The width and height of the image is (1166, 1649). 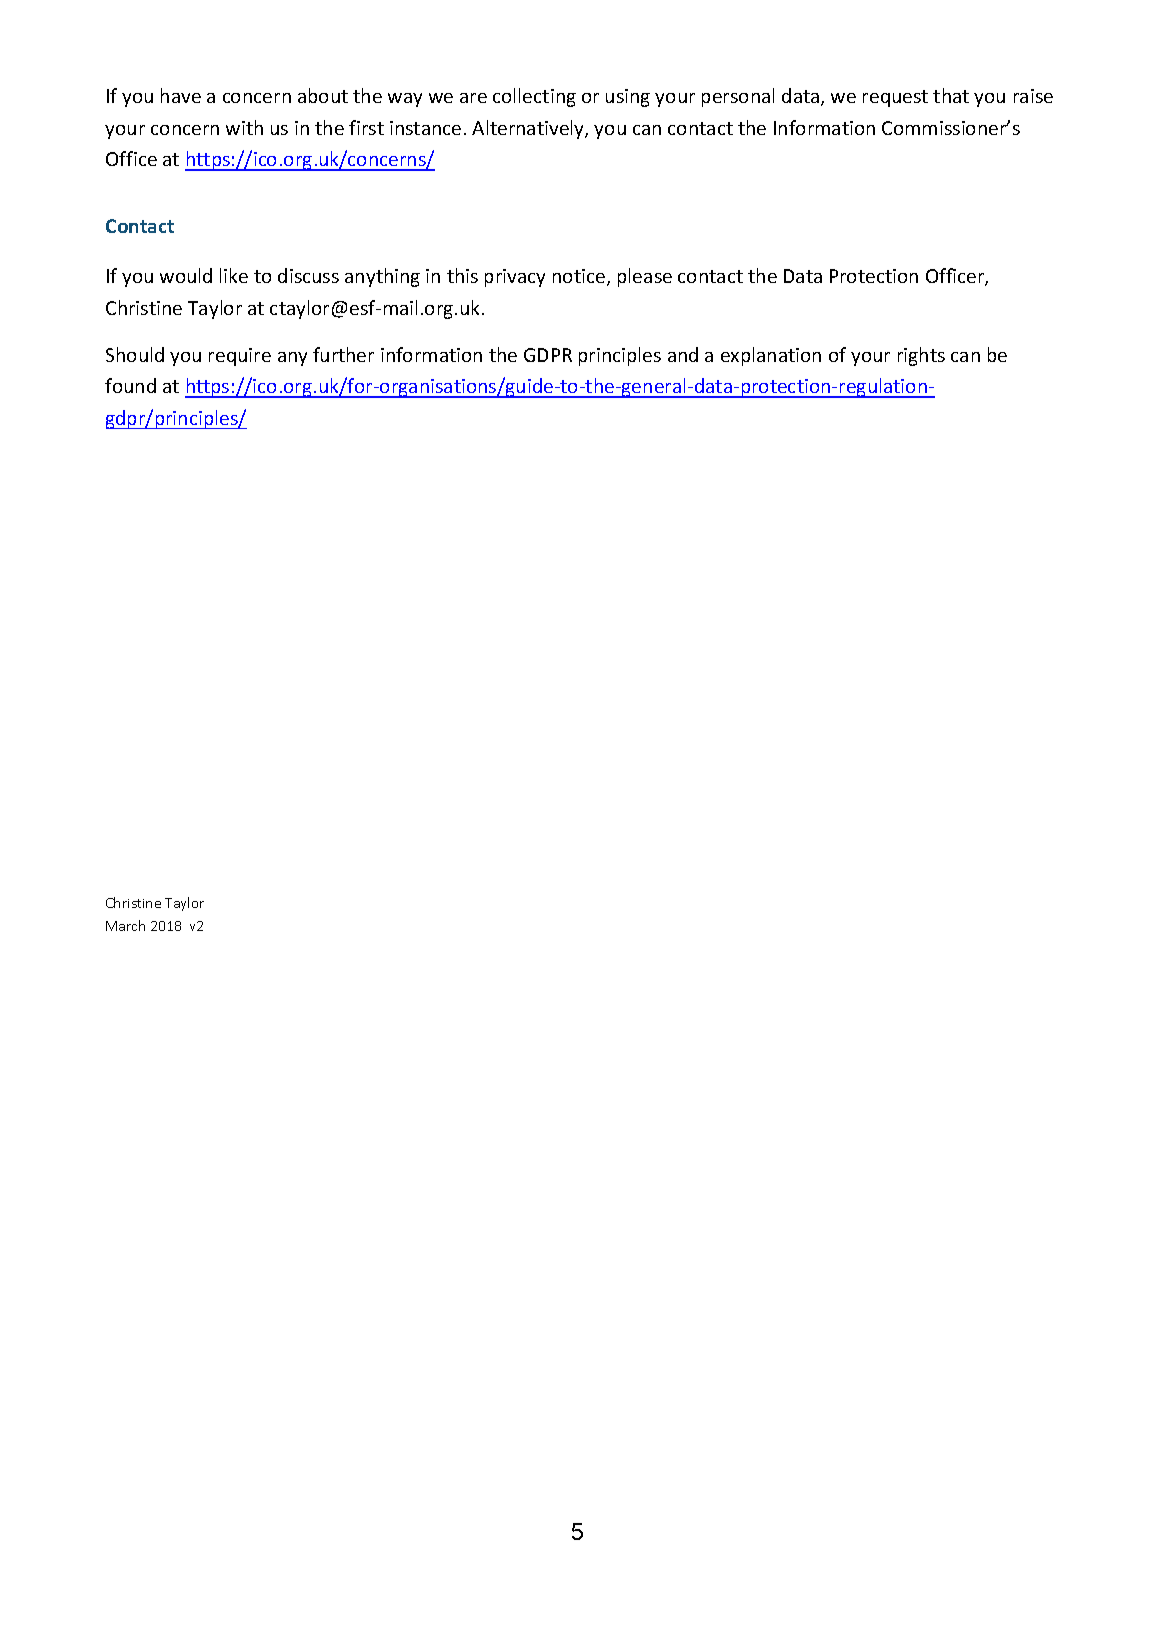 I want to click on with, so click(x=244, y=127).
